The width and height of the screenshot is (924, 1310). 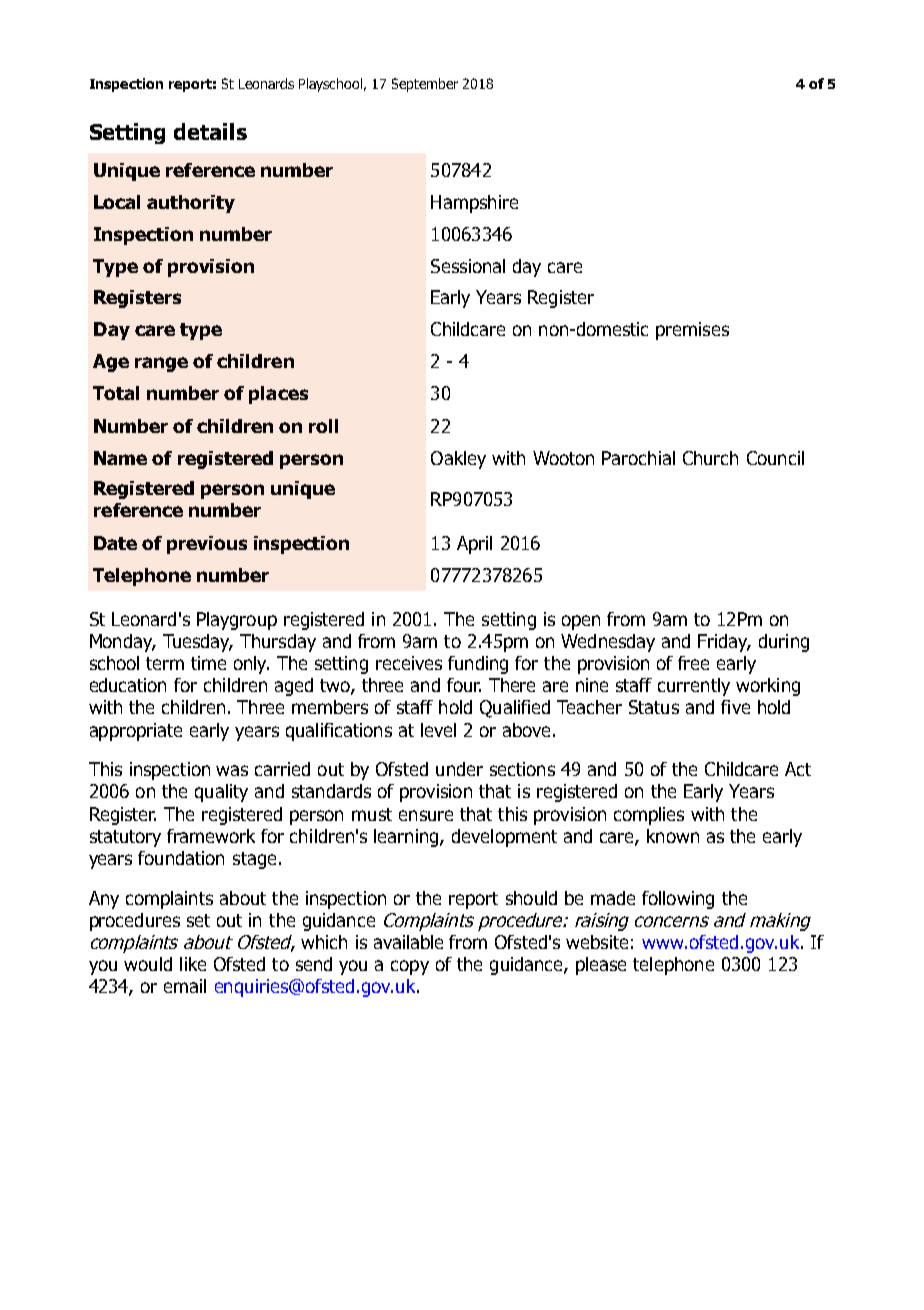 What do you see at coordinates (735, 707) in the screenshot?
I see `five` at bounding box center [735, 707].
